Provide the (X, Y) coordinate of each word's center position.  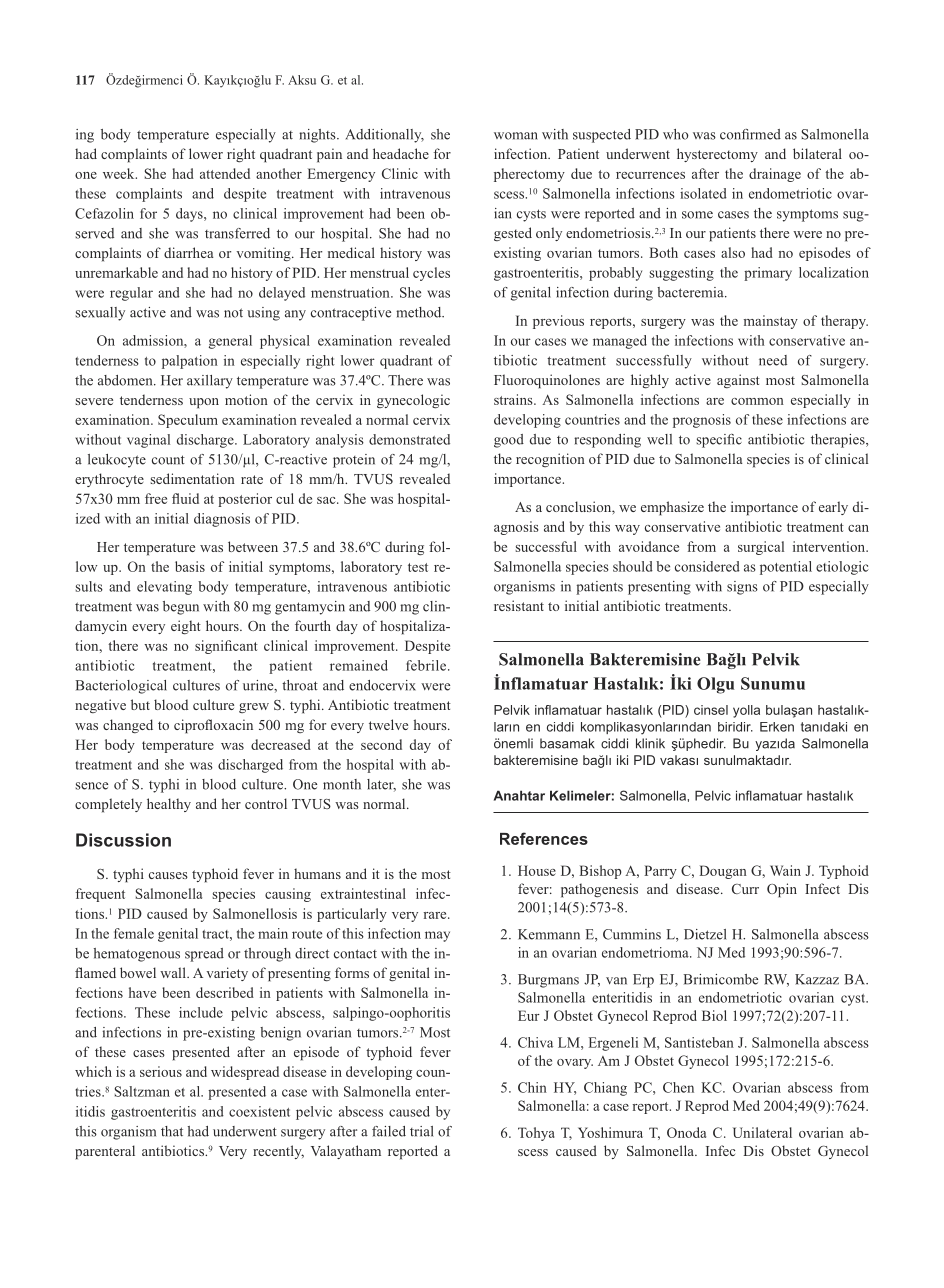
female (134, 933)
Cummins (632, 934)
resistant (519, 605)
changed (128, 726)
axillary (210, 382)
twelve (388, 724)
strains (514, 399)
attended (225, 173)
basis (190, 566)
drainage (775, 175)
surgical (761, 548)
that (172, 1131)
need (773, 360)
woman (516, 136)
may (437, 936)
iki (622, 760)
